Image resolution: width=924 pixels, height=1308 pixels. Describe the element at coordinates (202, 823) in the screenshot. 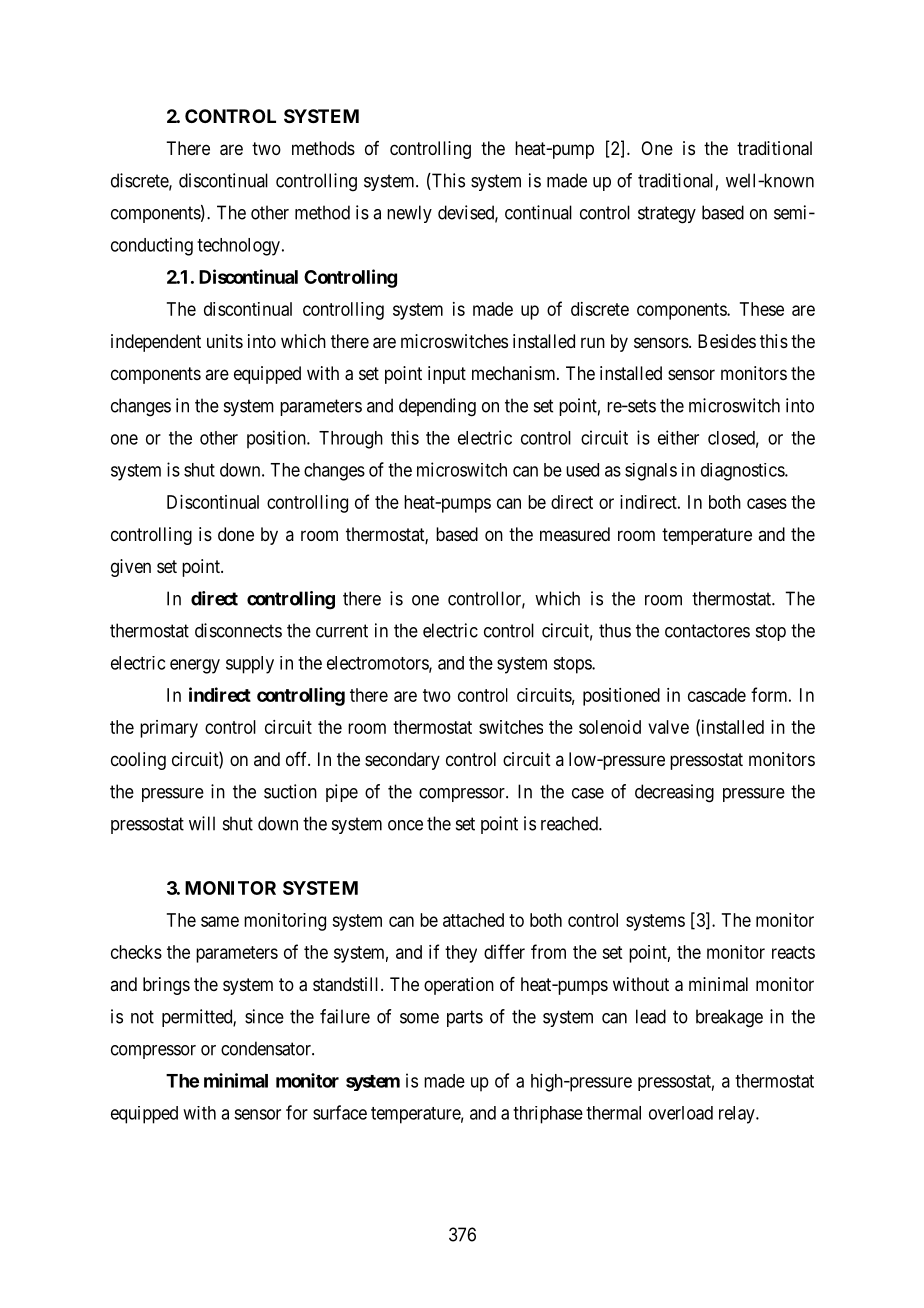

I see `will` at that location.
